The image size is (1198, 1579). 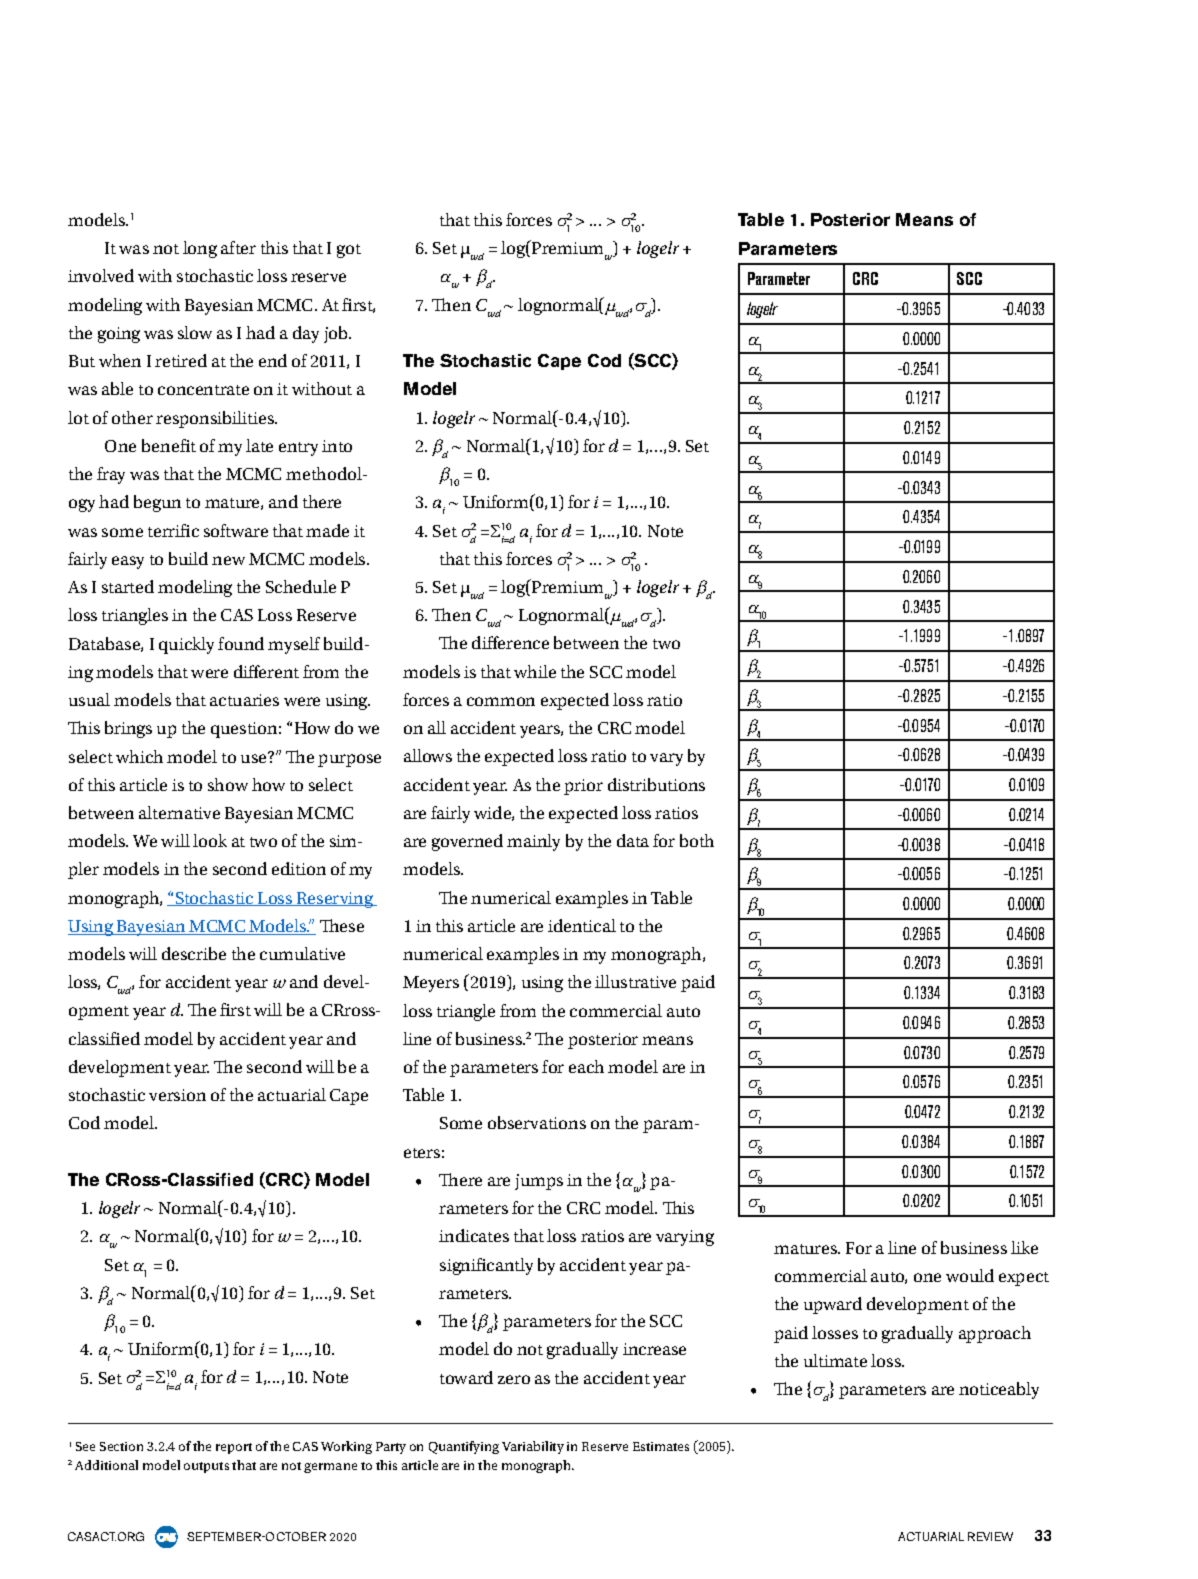 What do you see at coordinates (582, 925) in the document?
I see `identical` at bounding box center [582, 925].
